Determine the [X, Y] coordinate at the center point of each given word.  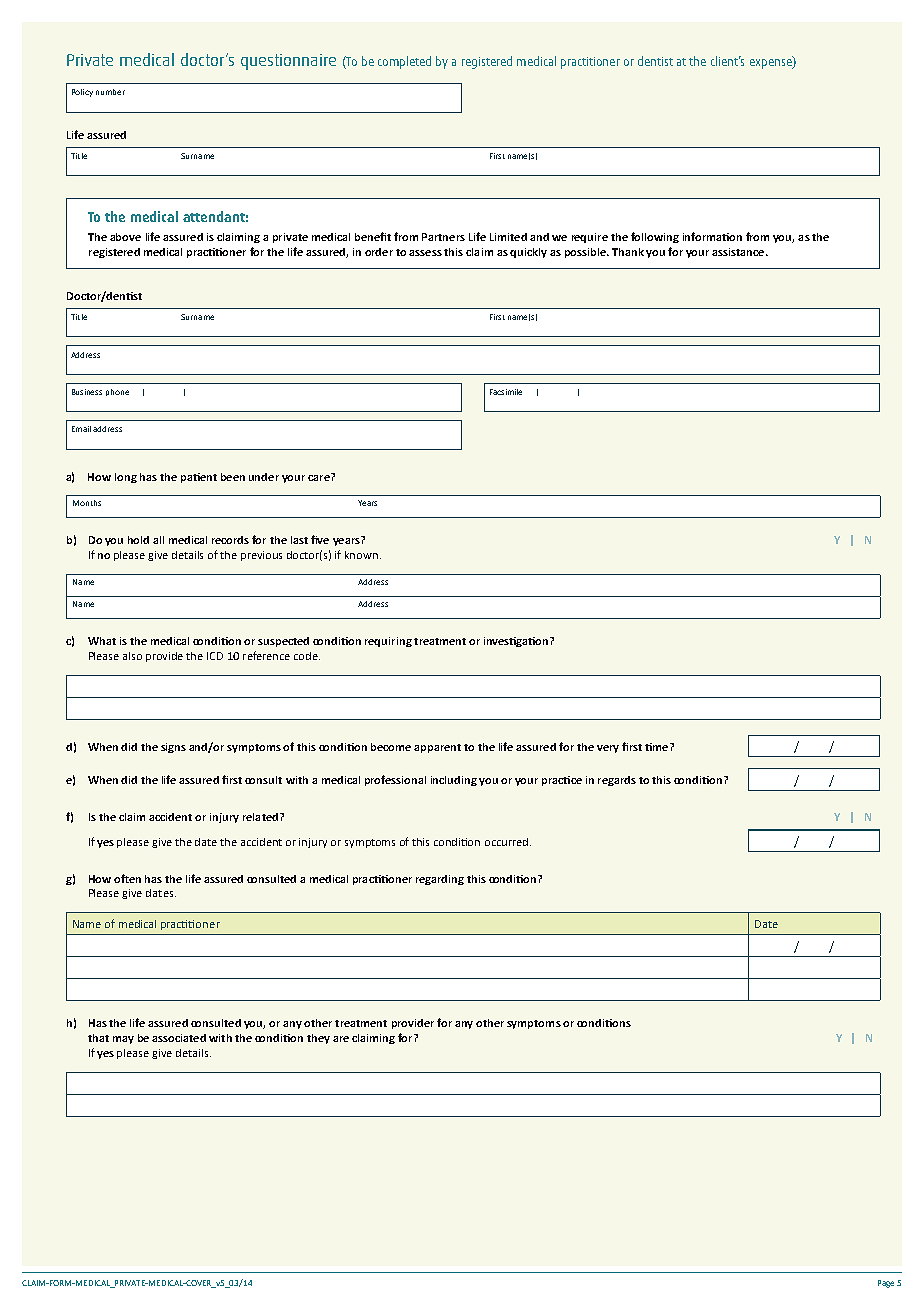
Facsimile [506, 392]
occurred [508, 842]
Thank [628, 252]
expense [772, 63]
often [127, 878]
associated [179, 1038]
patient [199, 478]
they [318, 1039]
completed [404, 62]
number [110, 92]
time [658, 747]
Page [886, 1284]
